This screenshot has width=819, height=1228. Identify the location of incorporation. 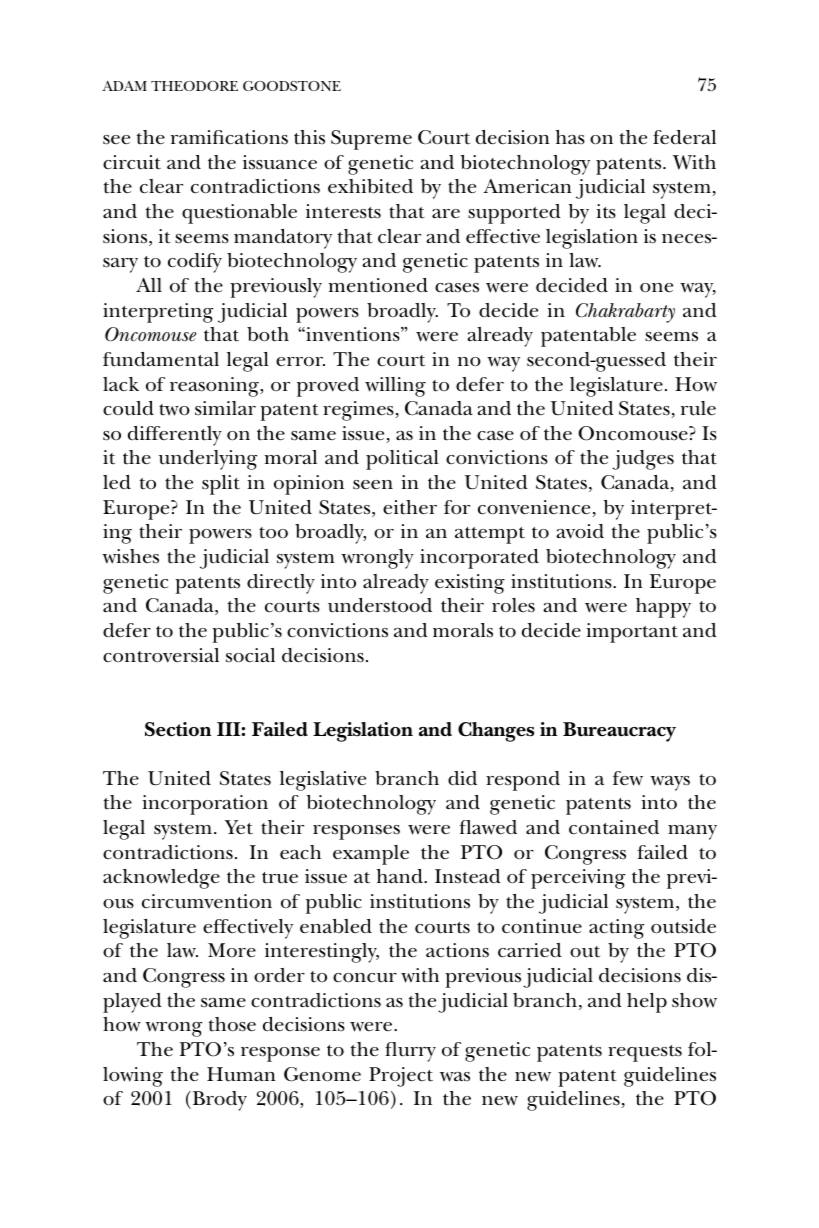
(205, 805).
